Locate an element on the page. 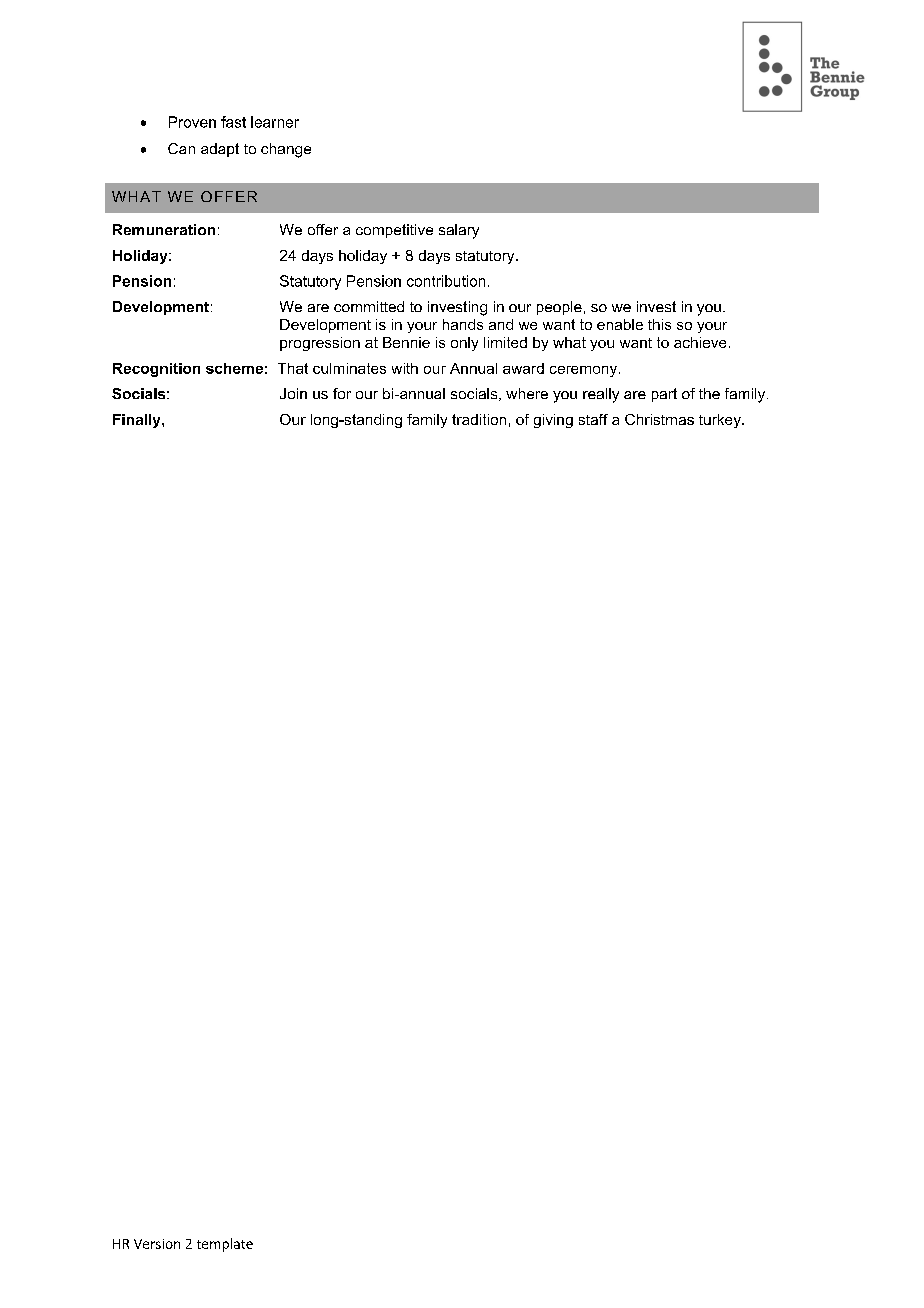  tradition is located at coordinates (479, 419).
